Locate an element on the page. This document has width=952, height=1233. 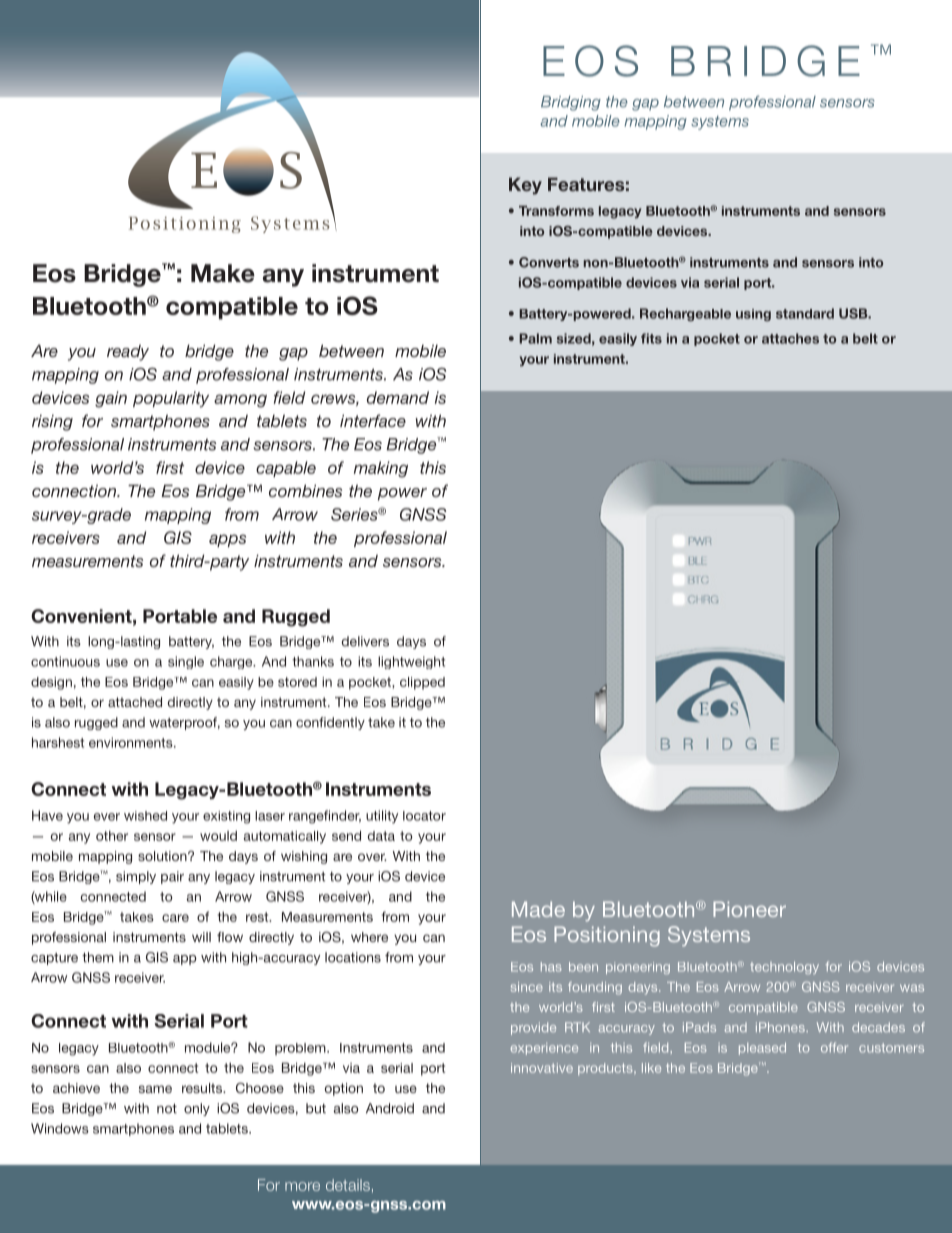
care is located at coordinates (175, 918).
